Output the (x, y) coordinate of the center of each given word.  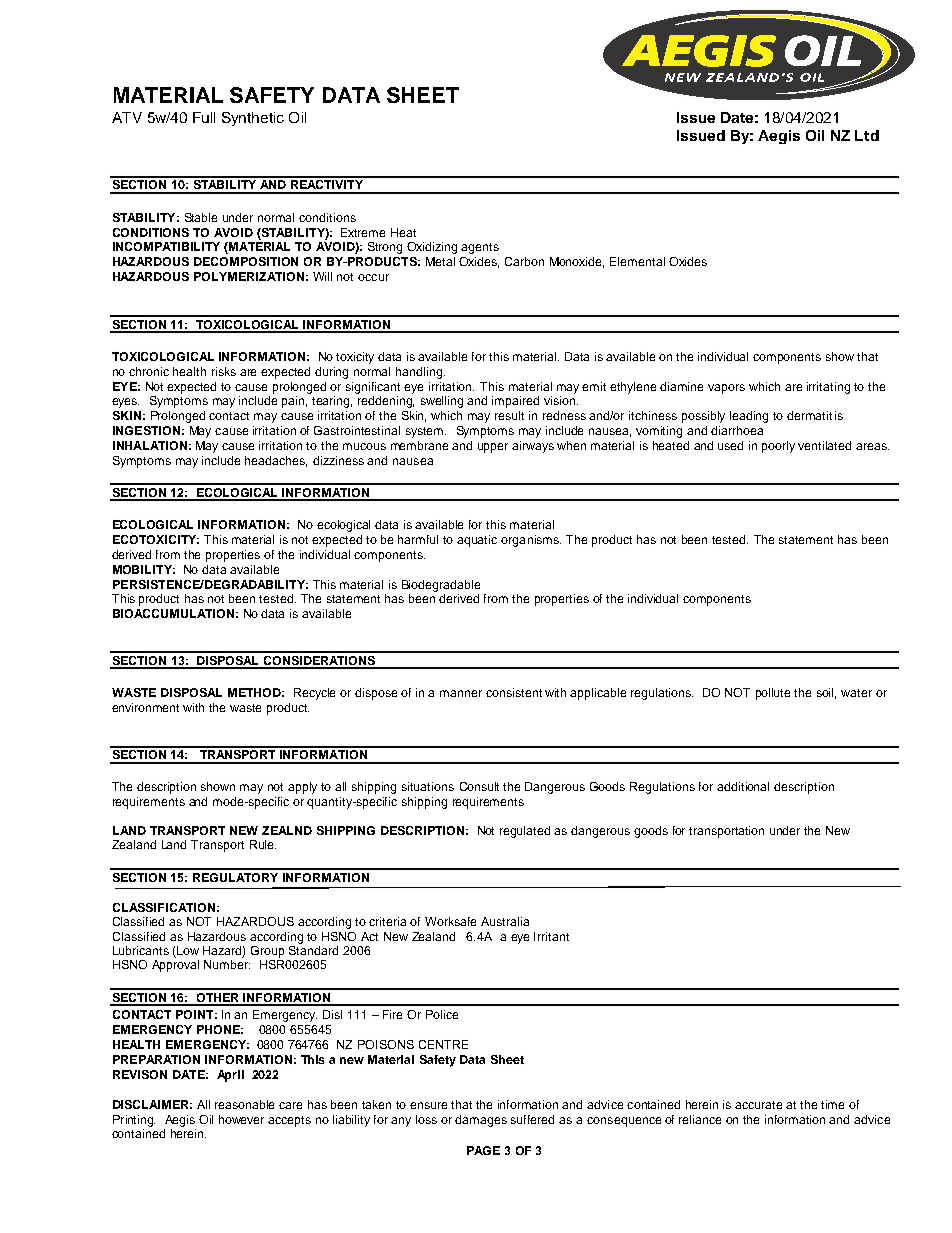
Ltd (867, 135)
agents (480, 248)
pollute (773, 694)
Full (204, 117)
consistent (514, 692)
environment (145, 707)
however (241, 1119)
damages (481, 1121)
